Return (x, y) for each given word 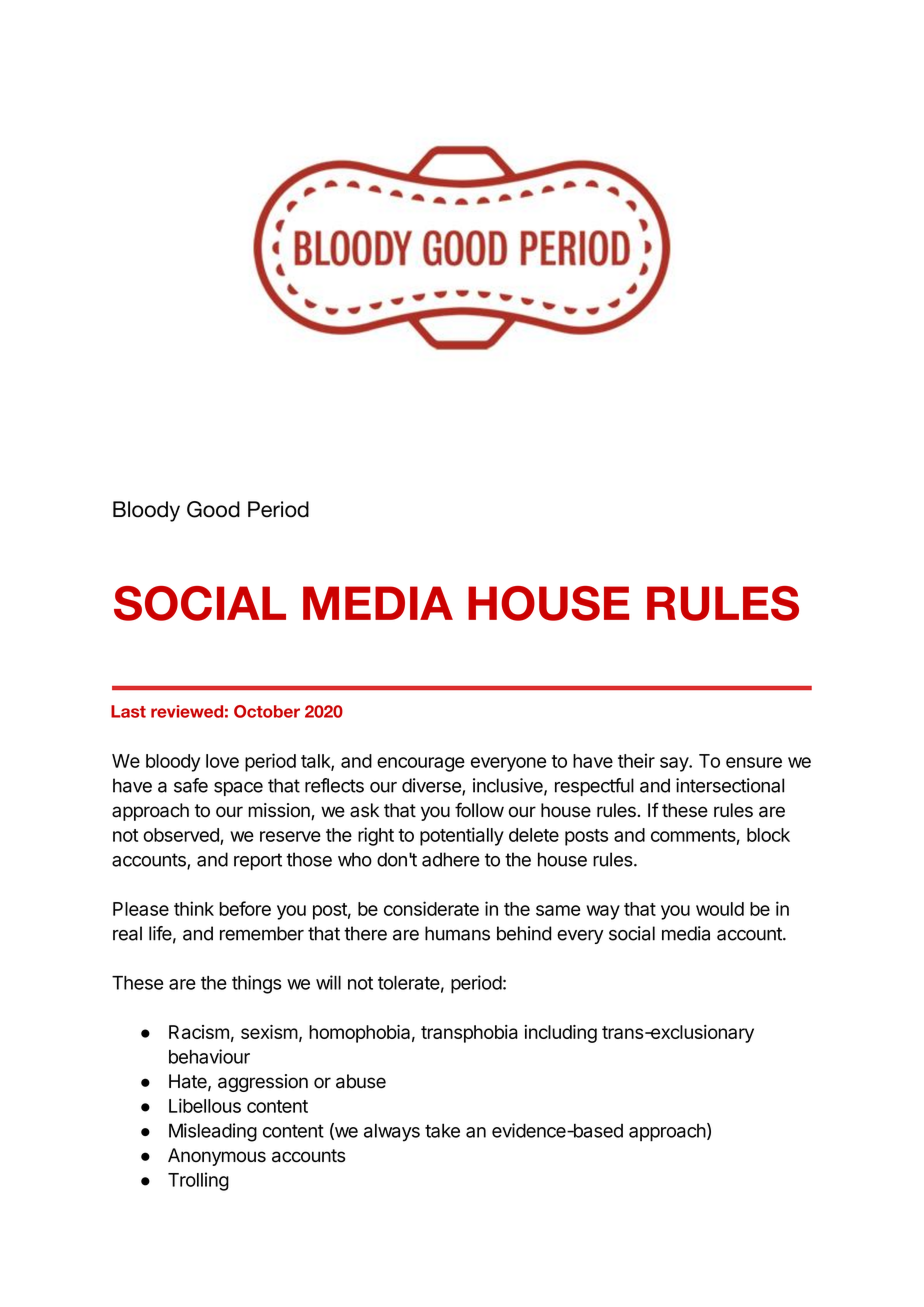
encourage (421, 764)
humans (457, 933)
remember (262, 933)
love (222, 761)
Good (213, 509)
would (720, 909)
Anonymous (217, 1157)
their (636, 760)
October (267, 711)
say (675, 764)
